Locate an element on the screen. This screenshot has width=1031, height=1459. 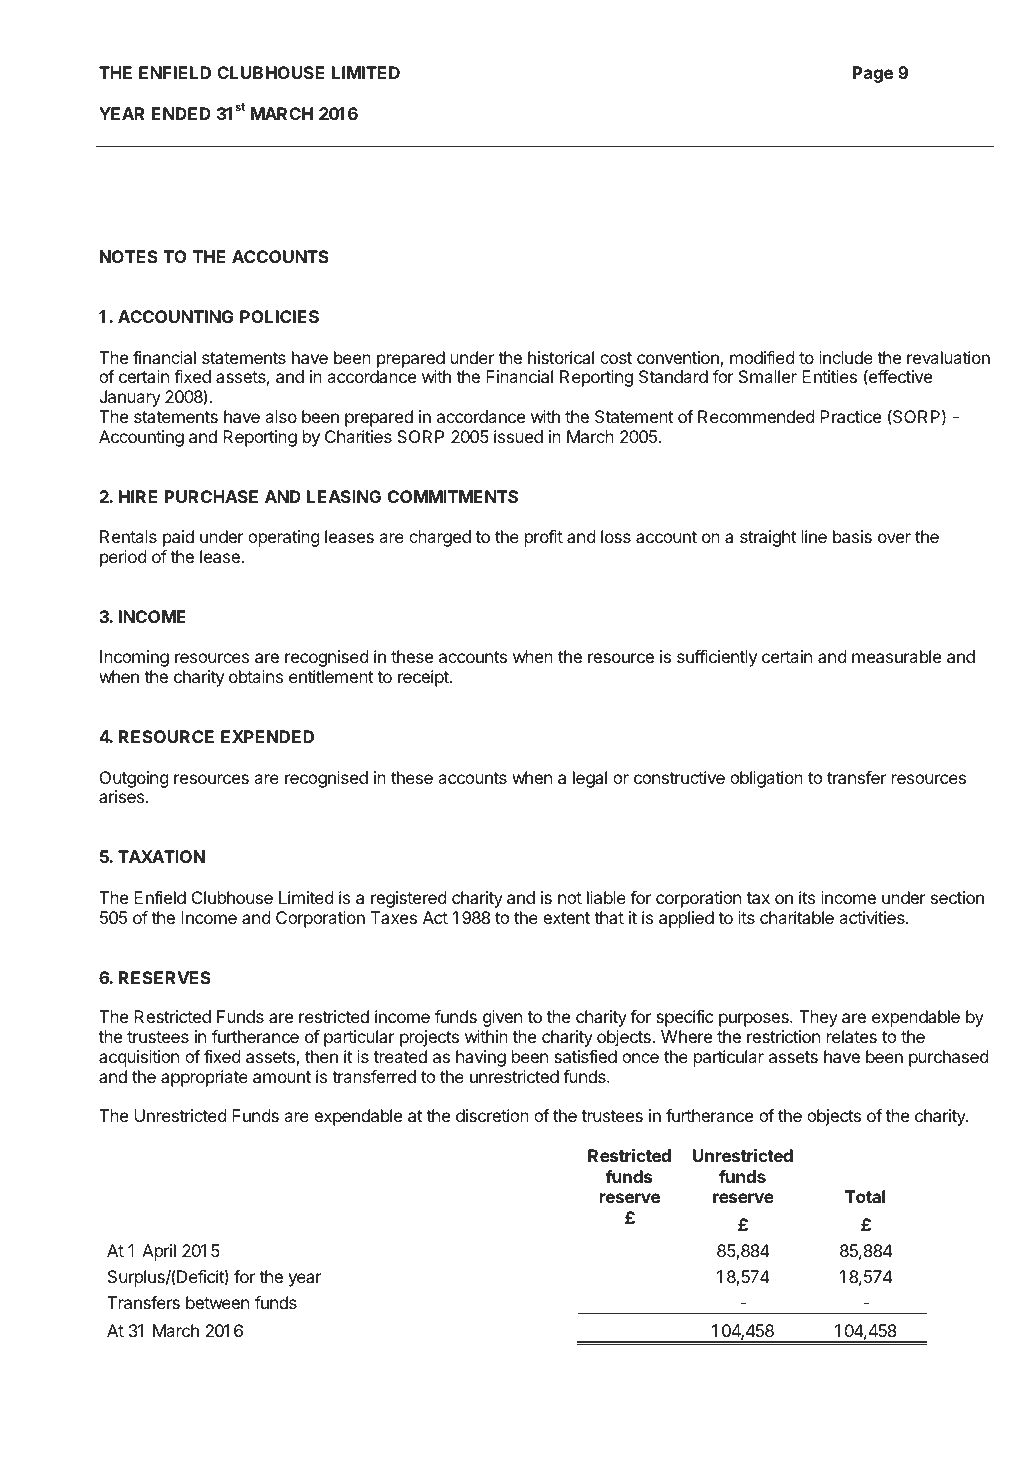
between is located at coordinates (217, 1302).
